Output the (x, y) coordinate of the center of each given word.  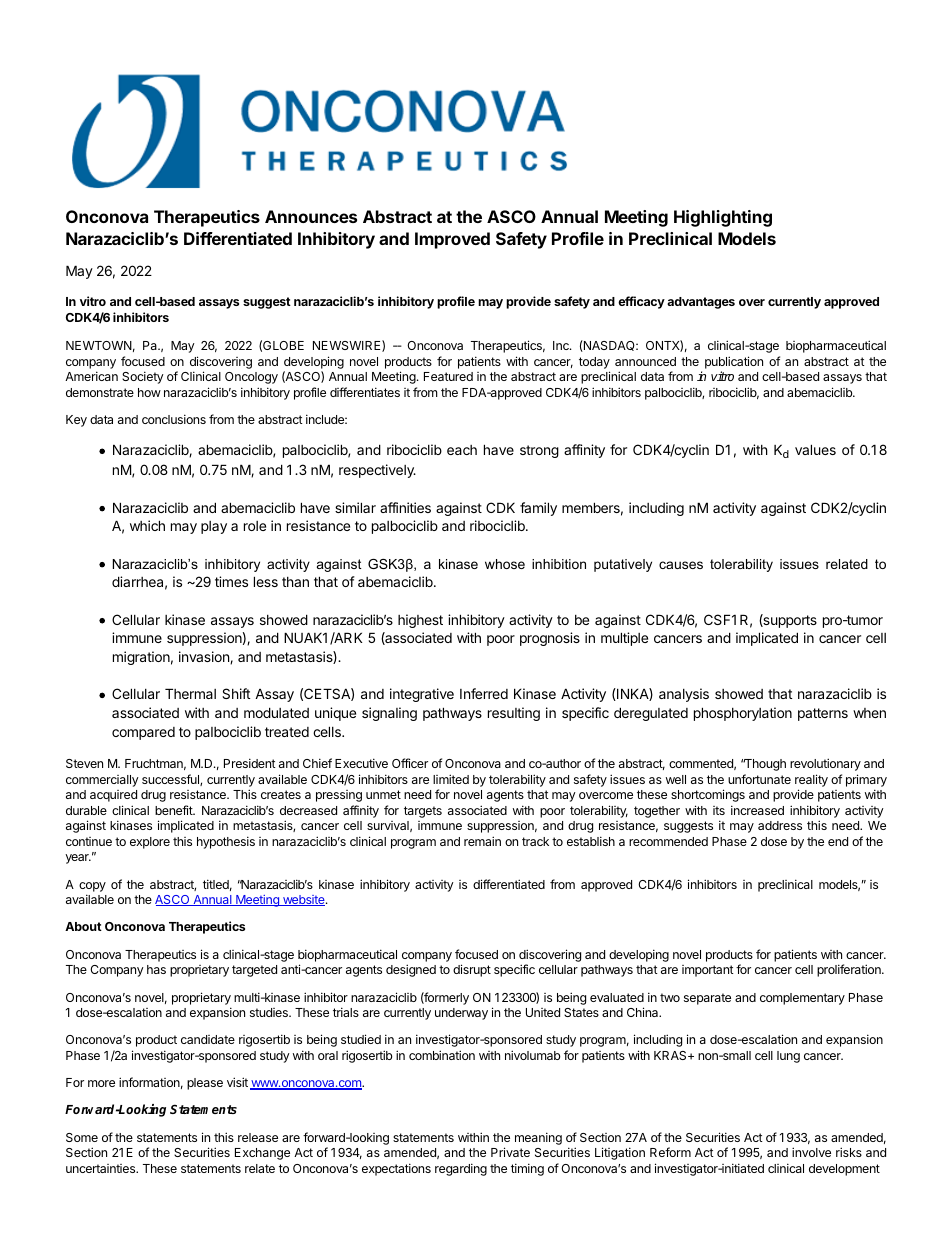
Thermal (190, 693)
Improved (452, 240)
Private (510, 1152)
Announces (311, 216)
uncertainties (102, 1168)
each (462, 450)
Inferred (484, 693)
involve (811, 1152)
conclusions (174, 419)
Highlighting (723, 218)
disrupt (472, 970)
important (708, 971)
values (815, 449)
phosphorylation (743, 714)
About (83, 926)
